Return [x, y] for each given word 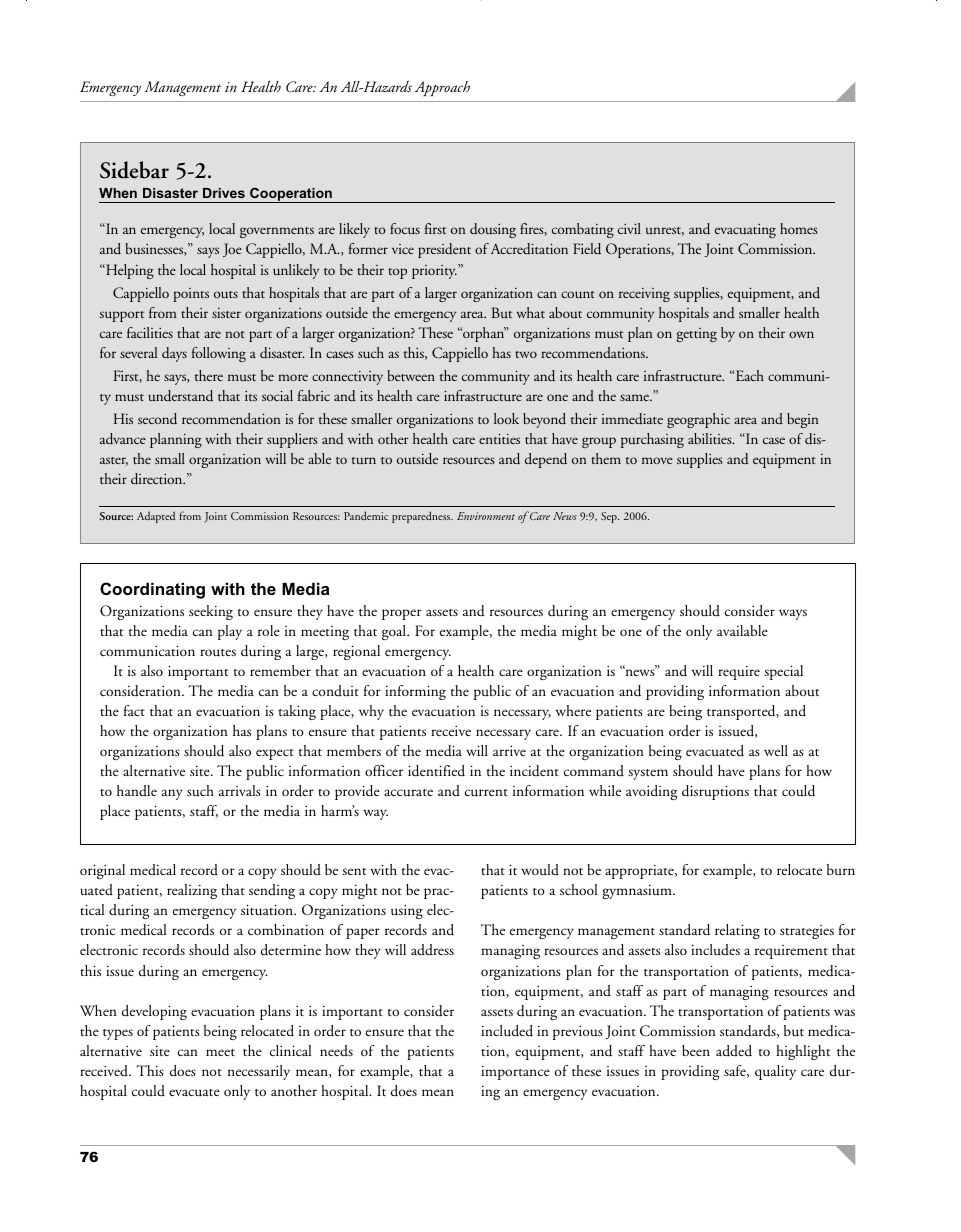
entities [499, 438]
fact [134, 710]
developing [154, 1012]
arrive [509, 750]
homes [799, 228]
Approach [442, 88]
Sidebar [134, 170]
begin [802, 420]
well [776, 750]
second [157, 419]
